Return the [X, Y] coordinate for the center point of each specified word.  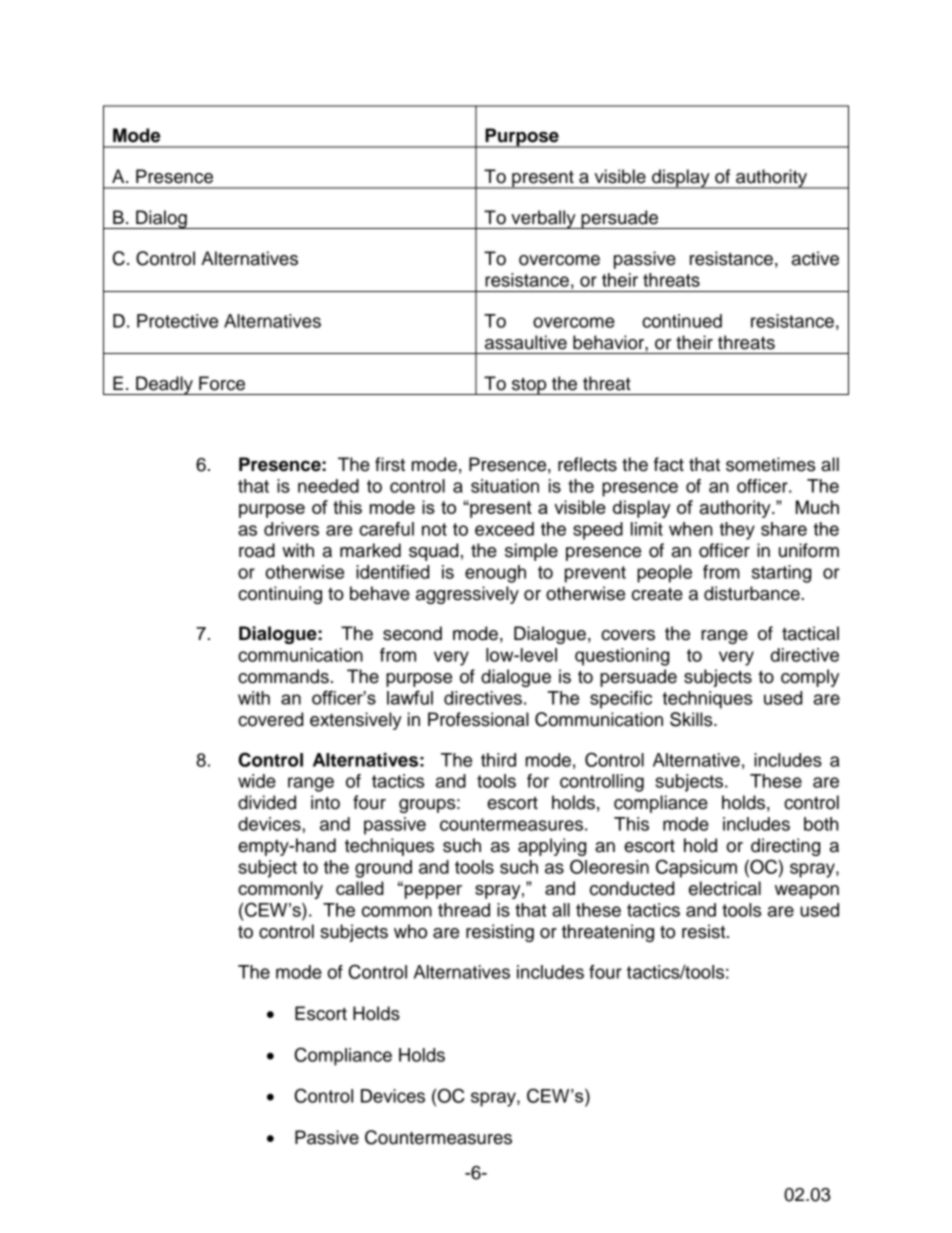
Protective [177, 321]
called [360, 888]
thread [464, 910]
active [815, 258]
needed [328, 486]
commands [283, 676]
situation [505, 486]
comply [810, 678]
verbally [543, 219]
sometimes [770, 464]
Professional [478, 719]
